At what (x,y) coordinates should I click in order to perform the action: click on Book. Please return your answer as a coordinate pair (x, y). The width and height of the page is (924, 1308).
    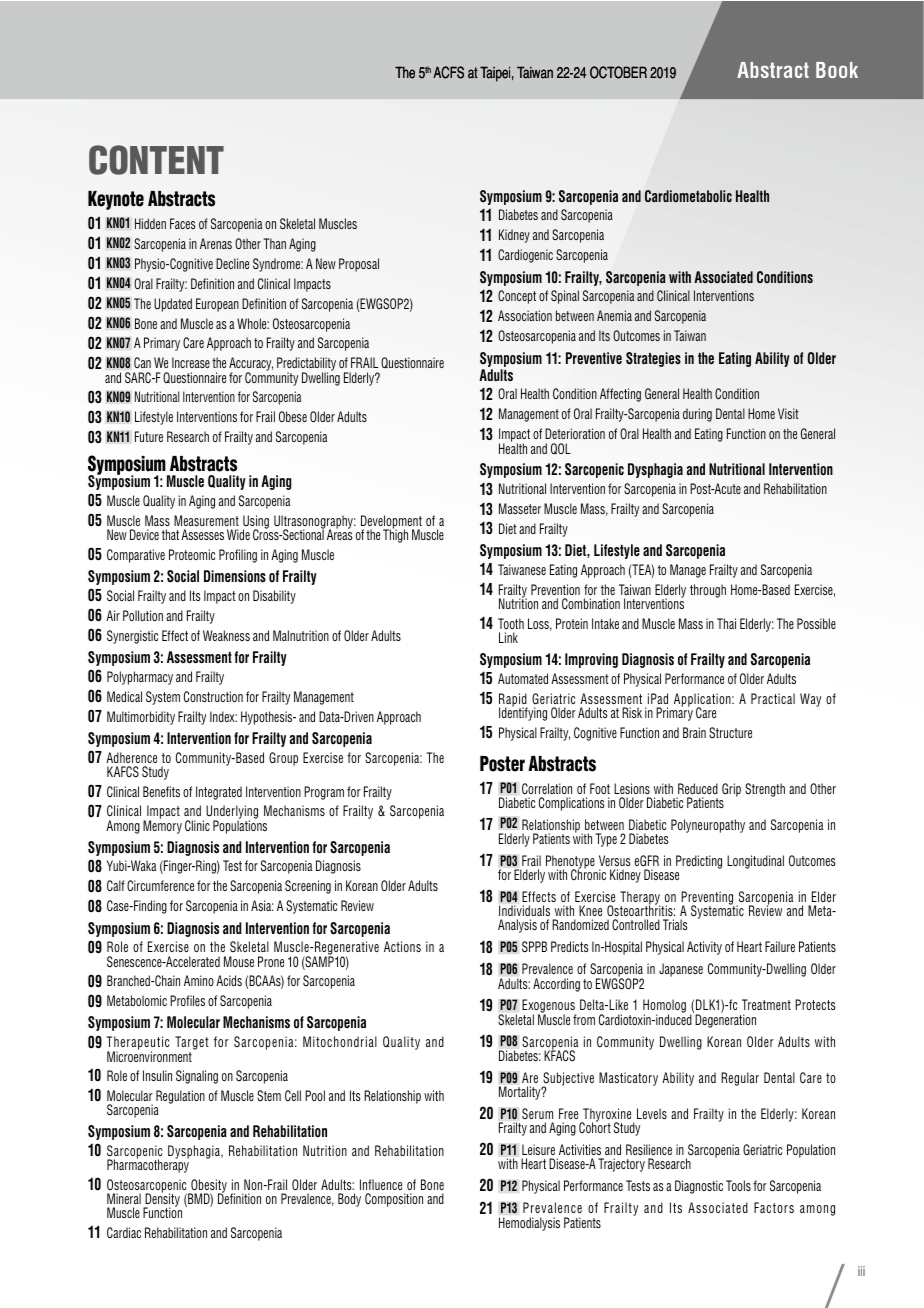
    Looking at the image, I should click on (837, 70).
